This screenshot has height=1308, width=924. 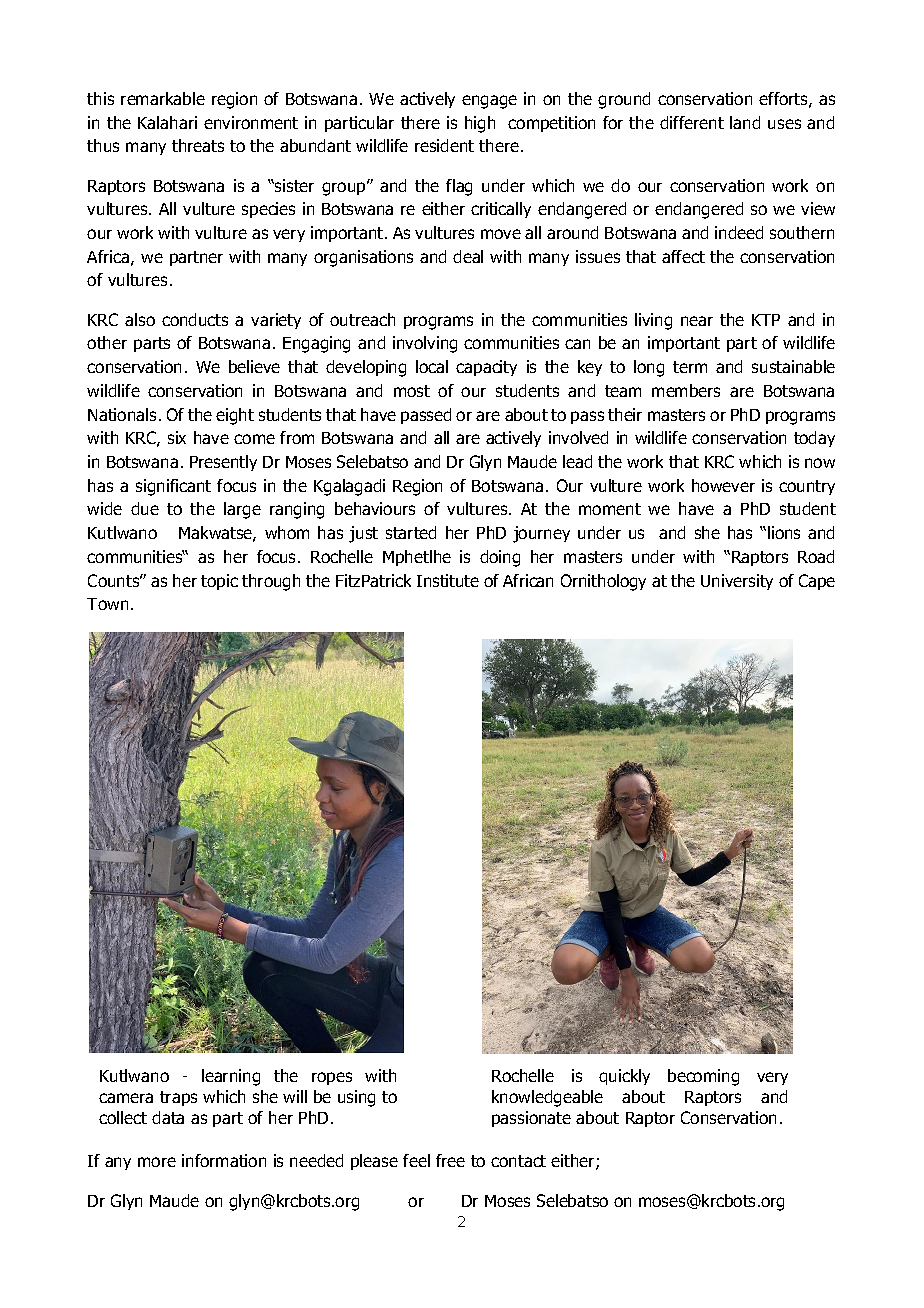 I want to click on free, so click(x=450, y=1160).
